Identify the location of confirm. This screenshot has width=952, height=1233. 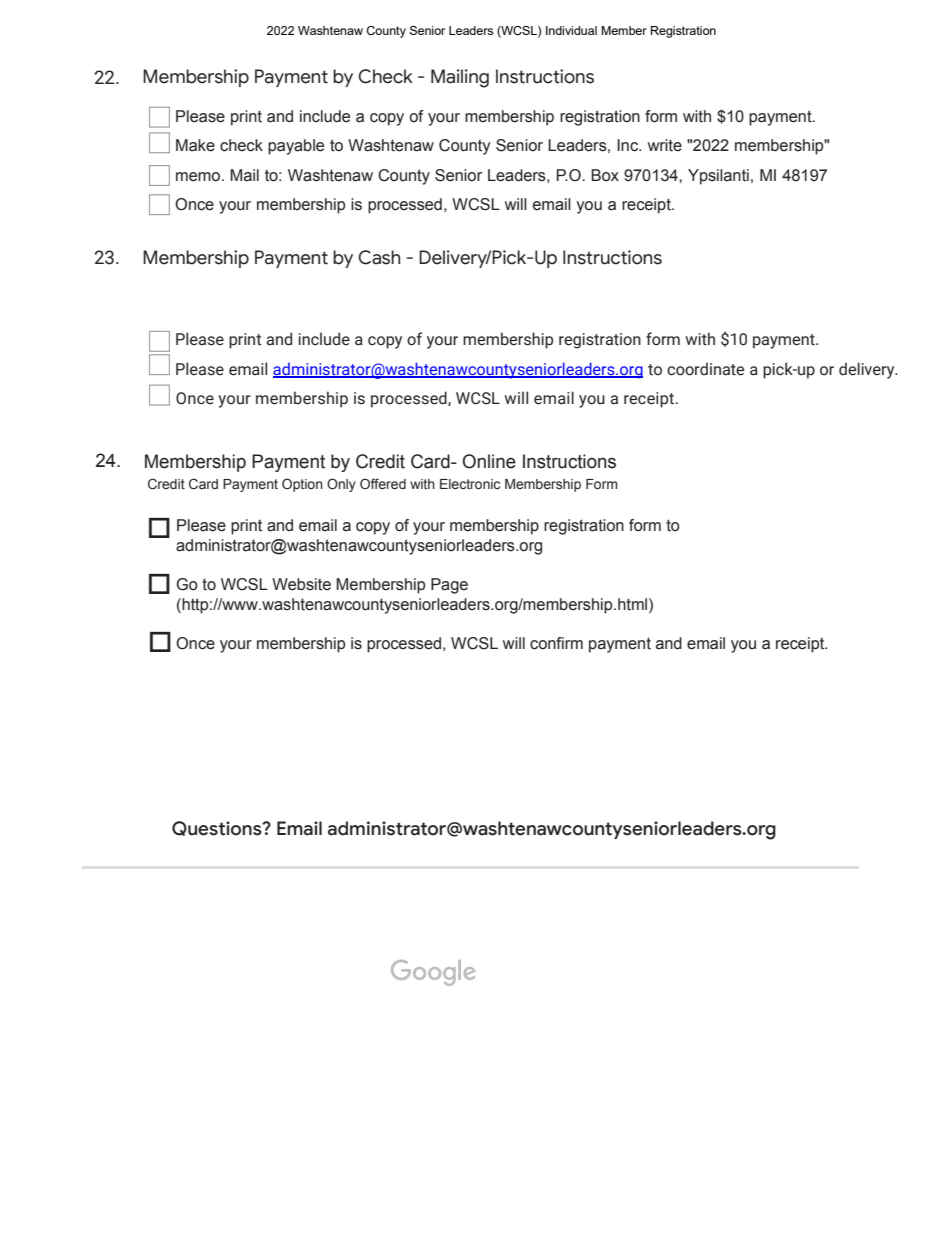
(556, 643).
